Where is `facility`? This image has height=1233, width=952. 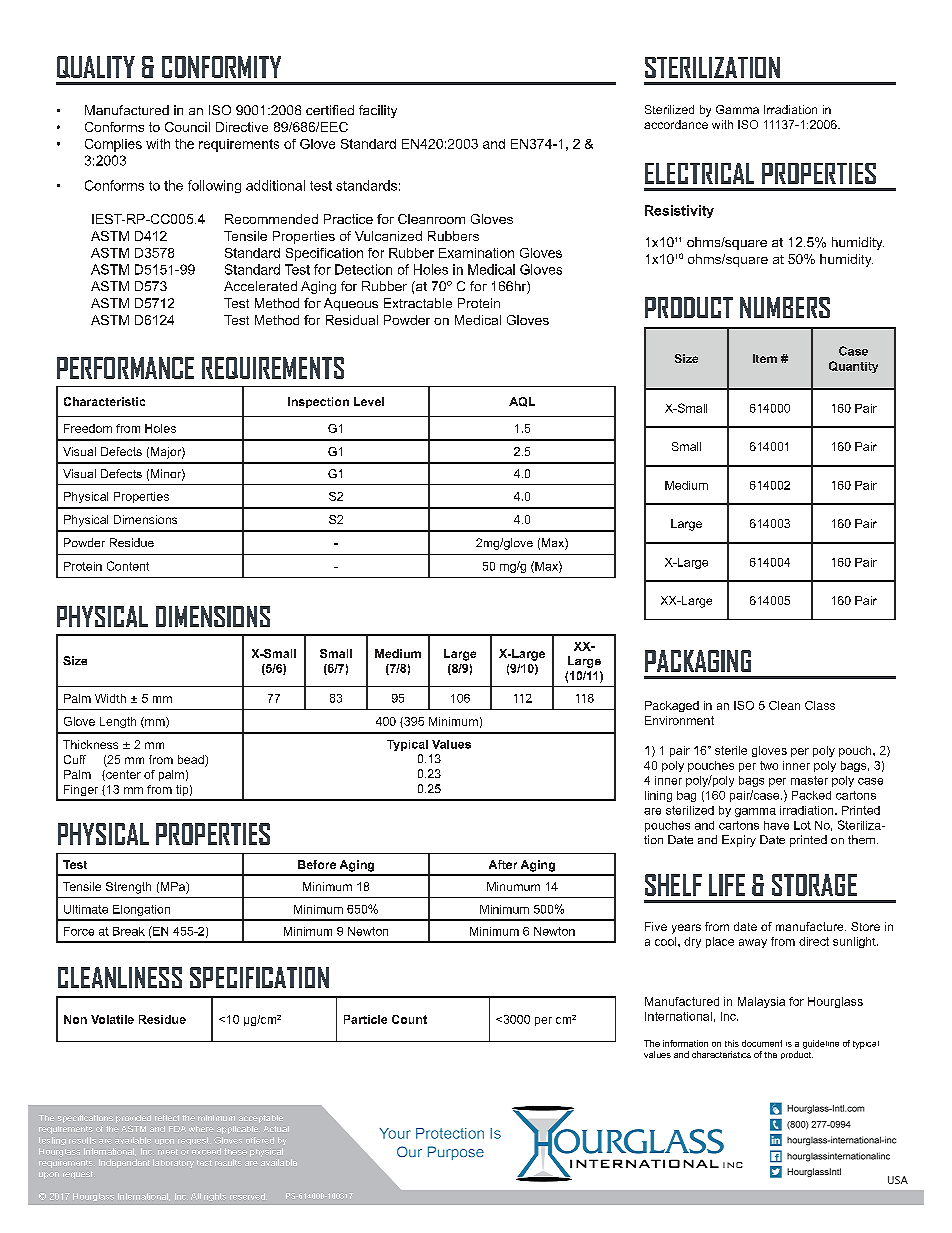 facility is located at coordinates (378, 111).
